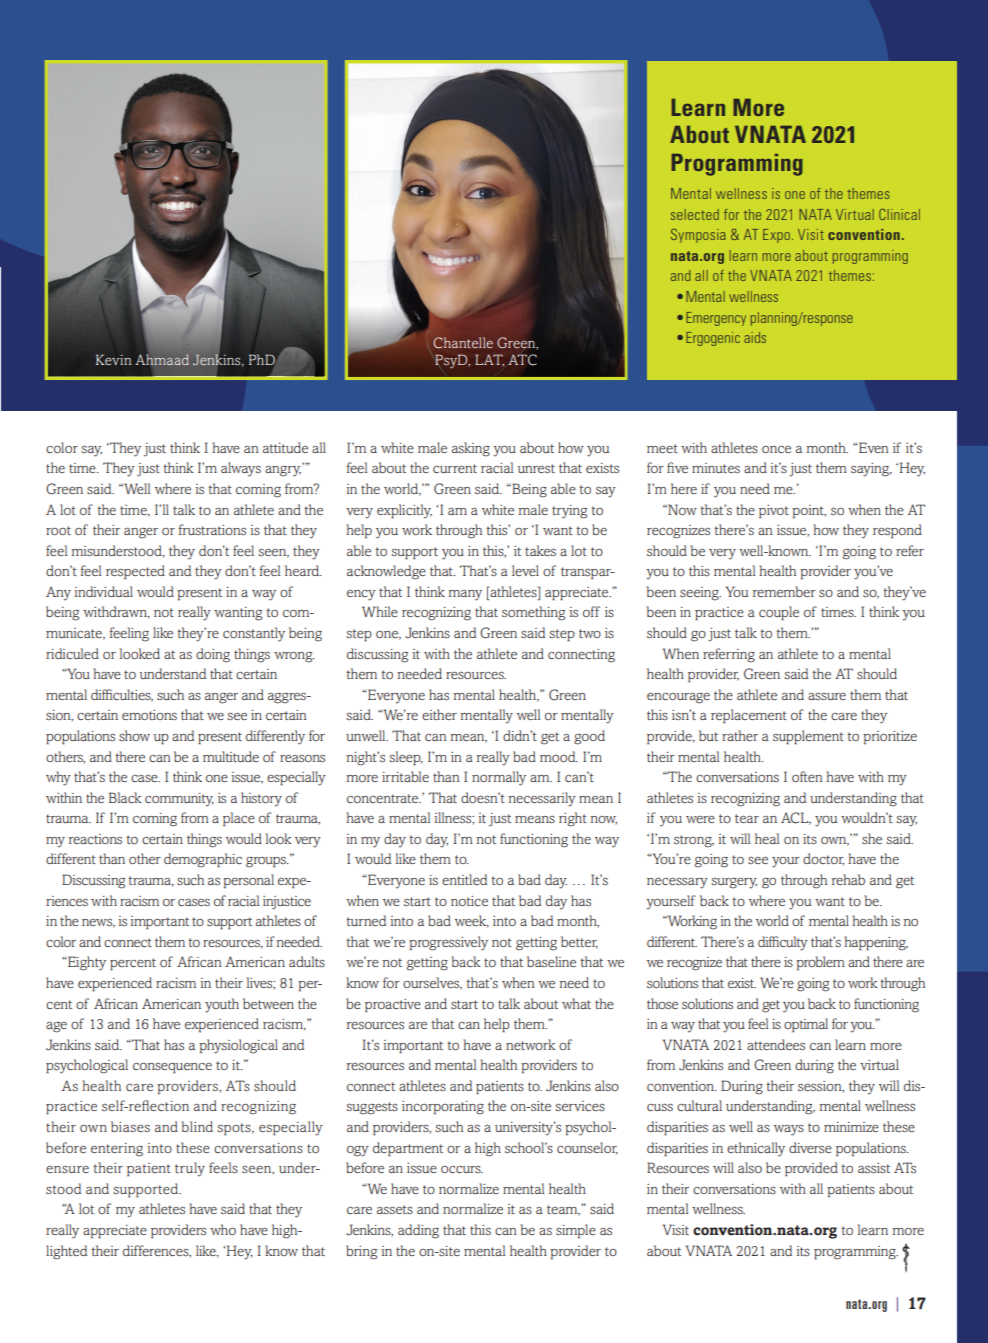 Image resolution: width=988 pixels, height=1343 pixels. Describe the element at coordinates (776, 236) in the page. I see `Expo` at that location.
